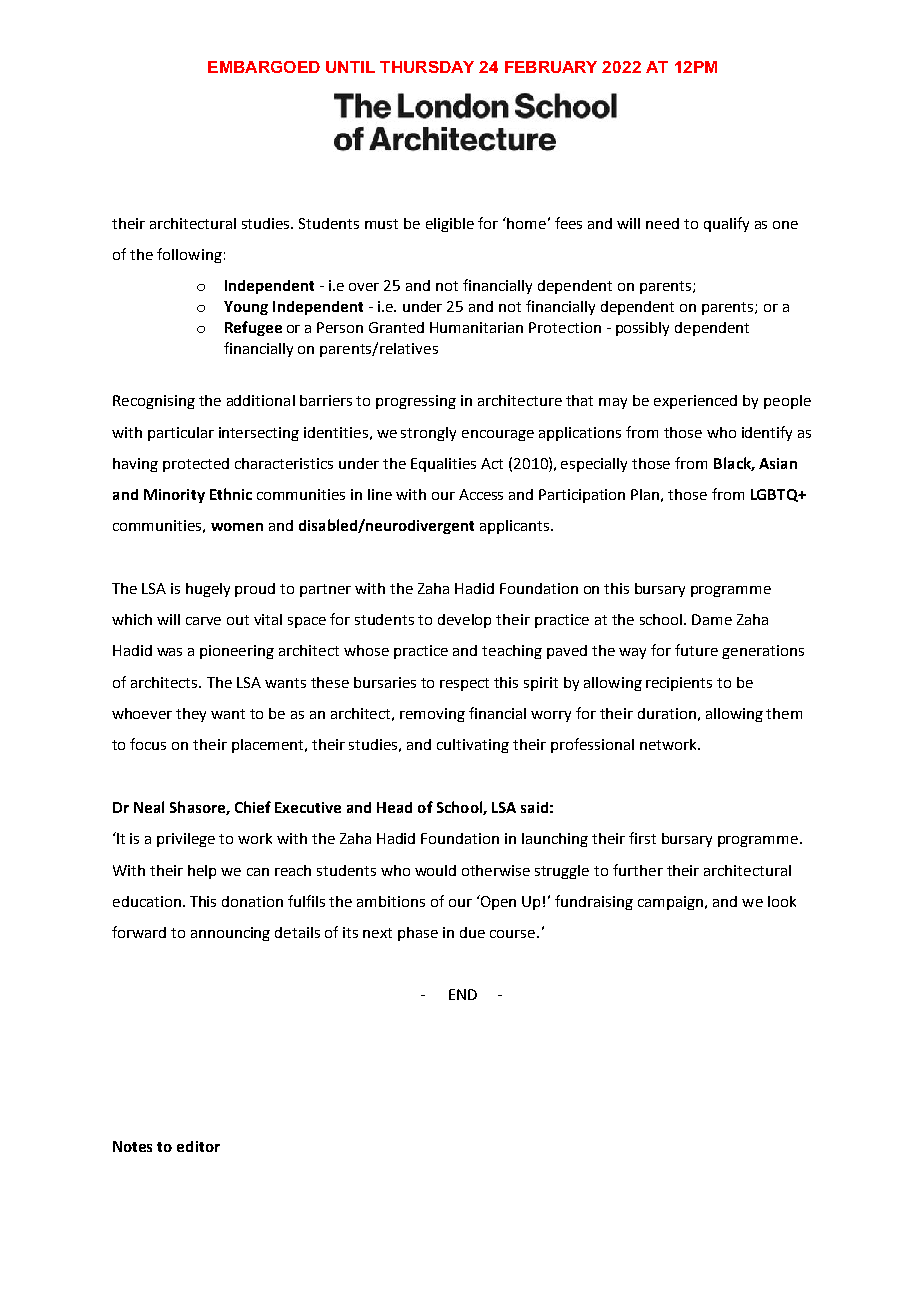  Describe the element at coordinates (264, 67) in the document. I see `EMBARGOED` at that location.
